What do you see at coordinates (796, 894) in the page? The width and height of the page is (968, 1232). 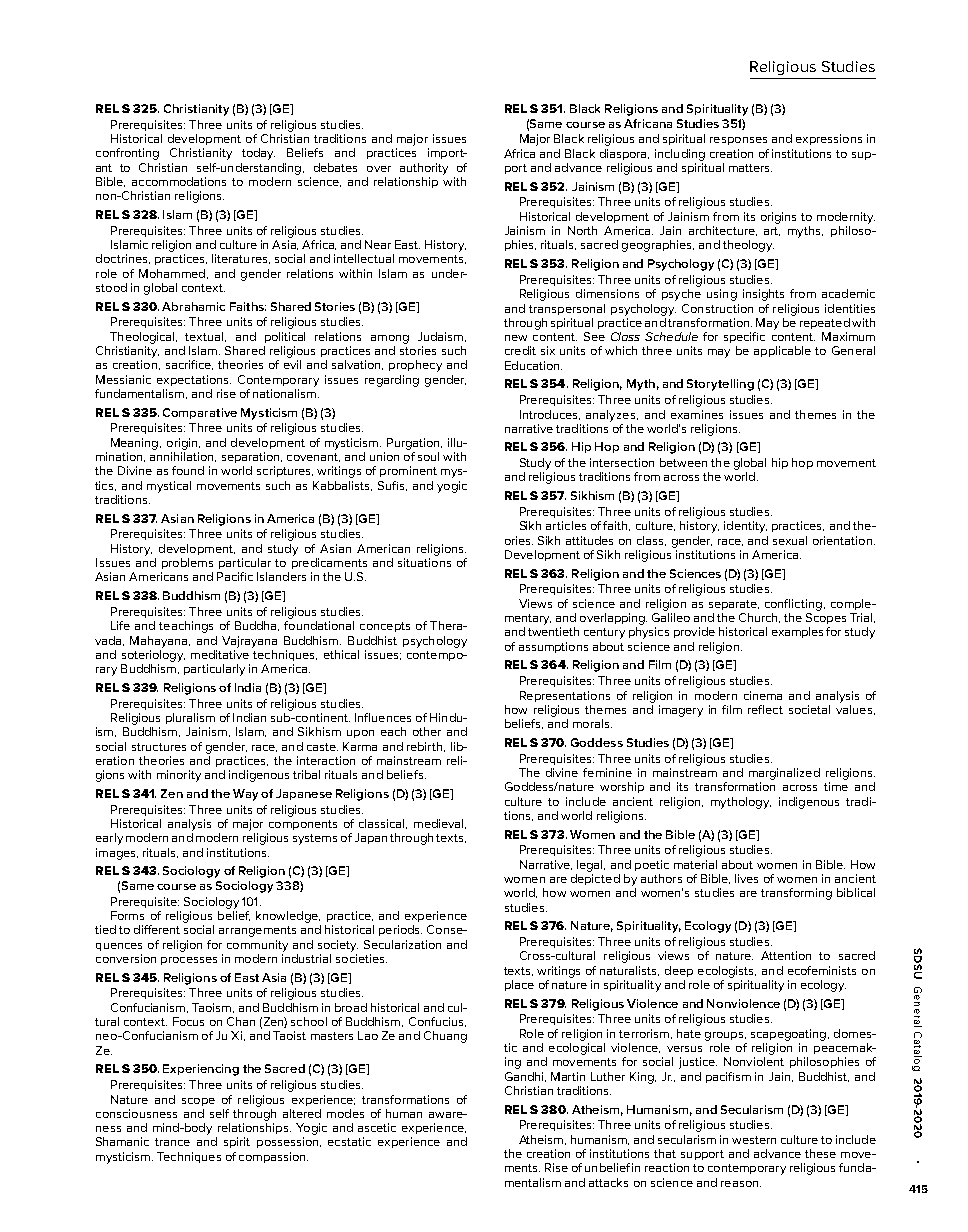 I see `transforming` at bounding box center [796, 894].
